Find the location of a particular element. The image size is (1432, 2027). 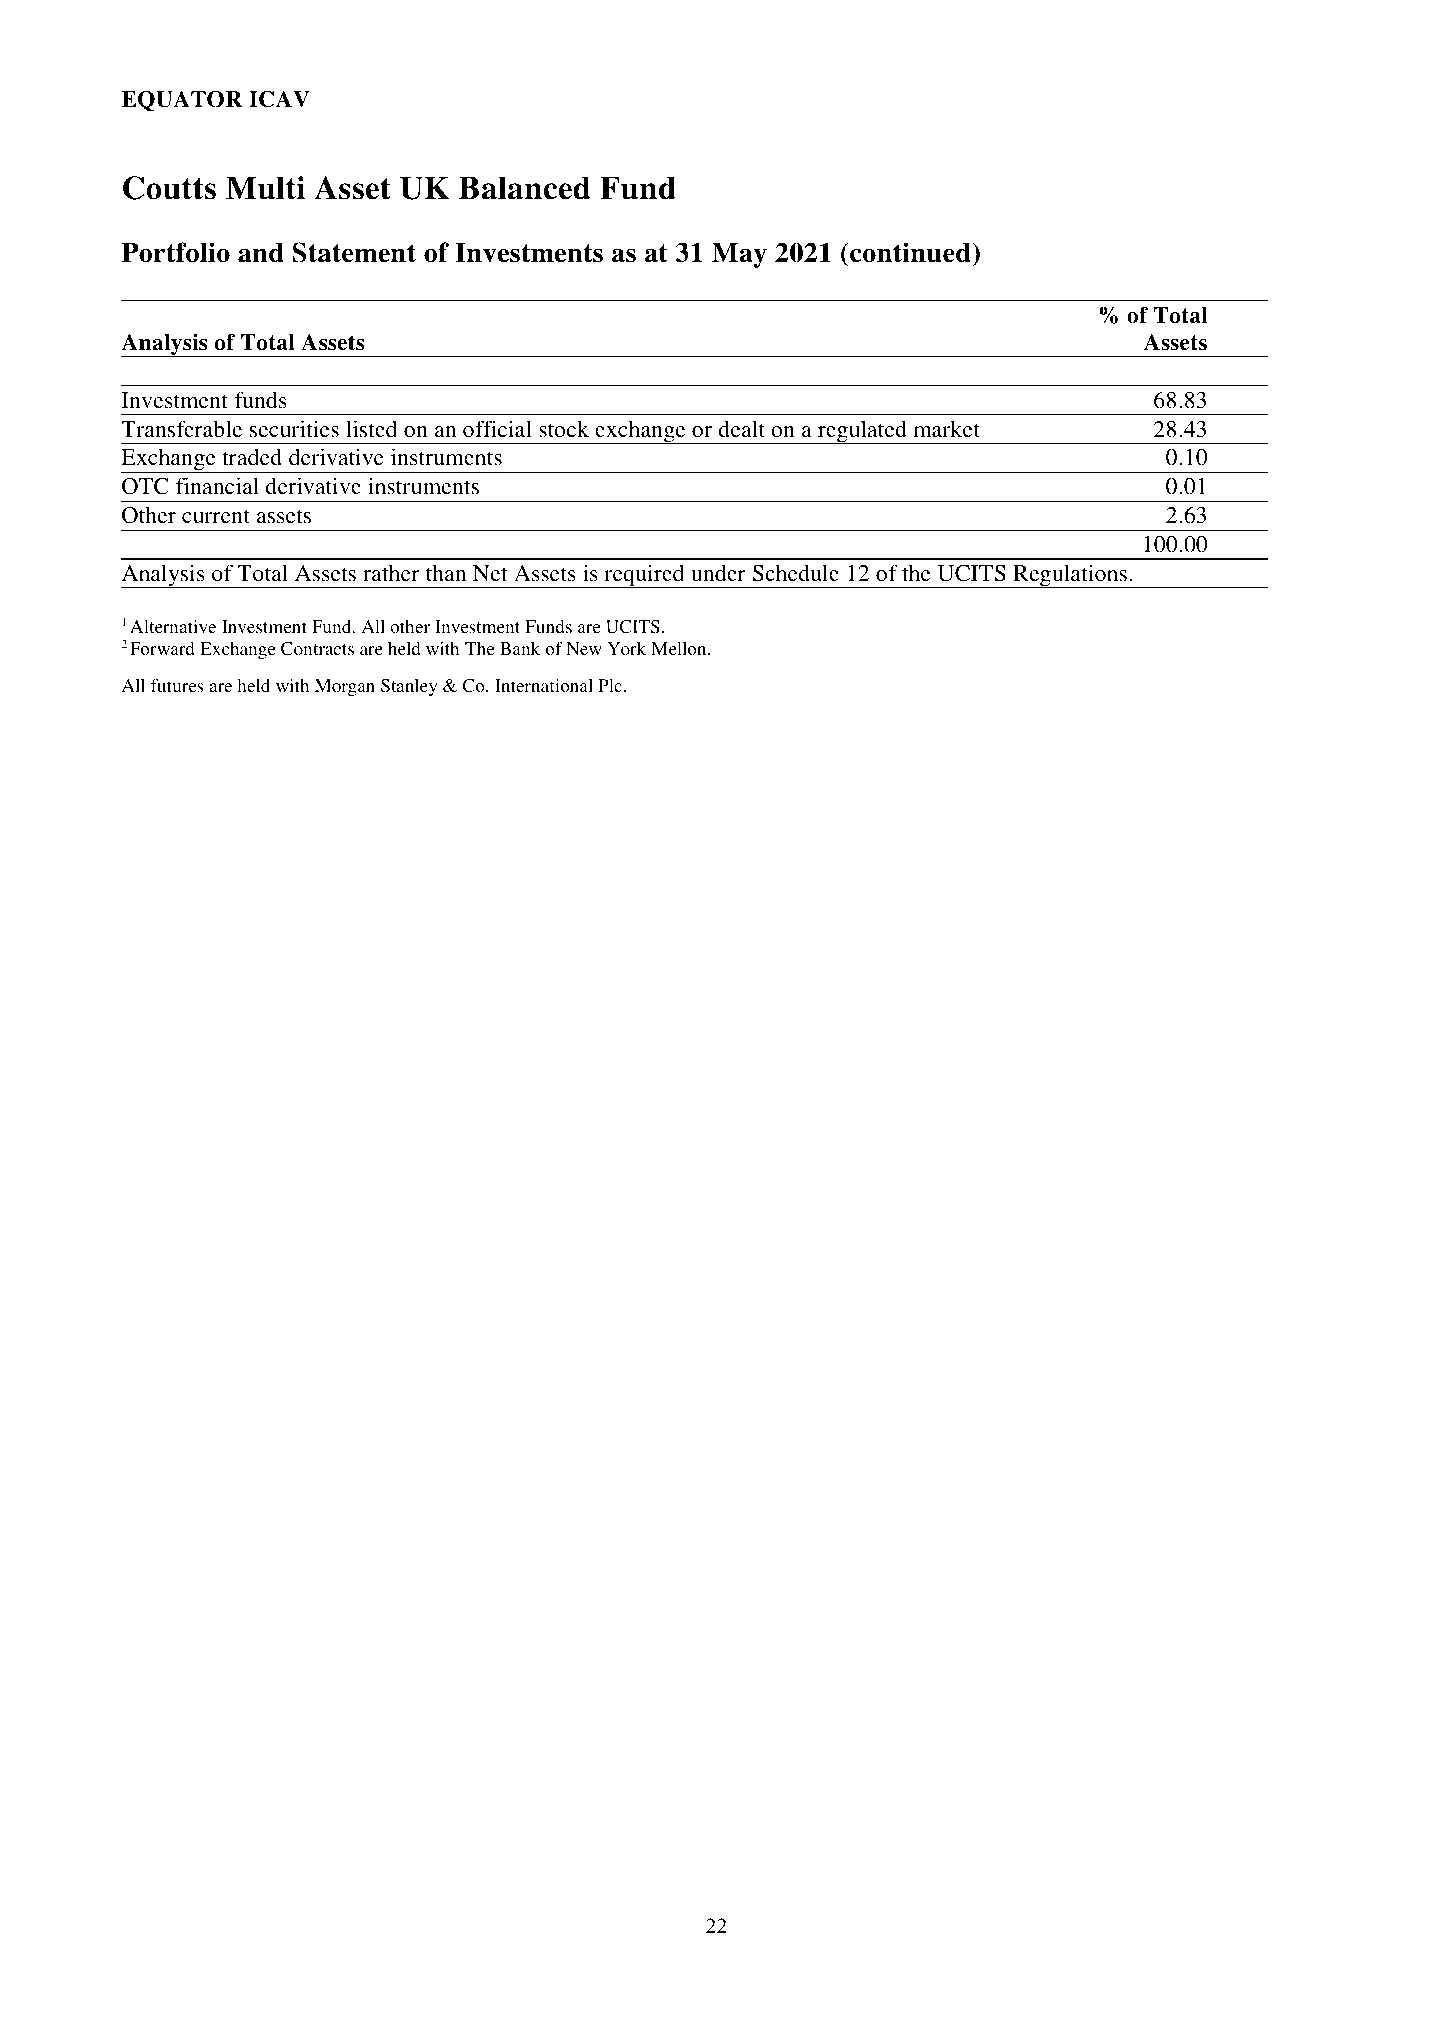

financial is located at coordinates (217, 485).
